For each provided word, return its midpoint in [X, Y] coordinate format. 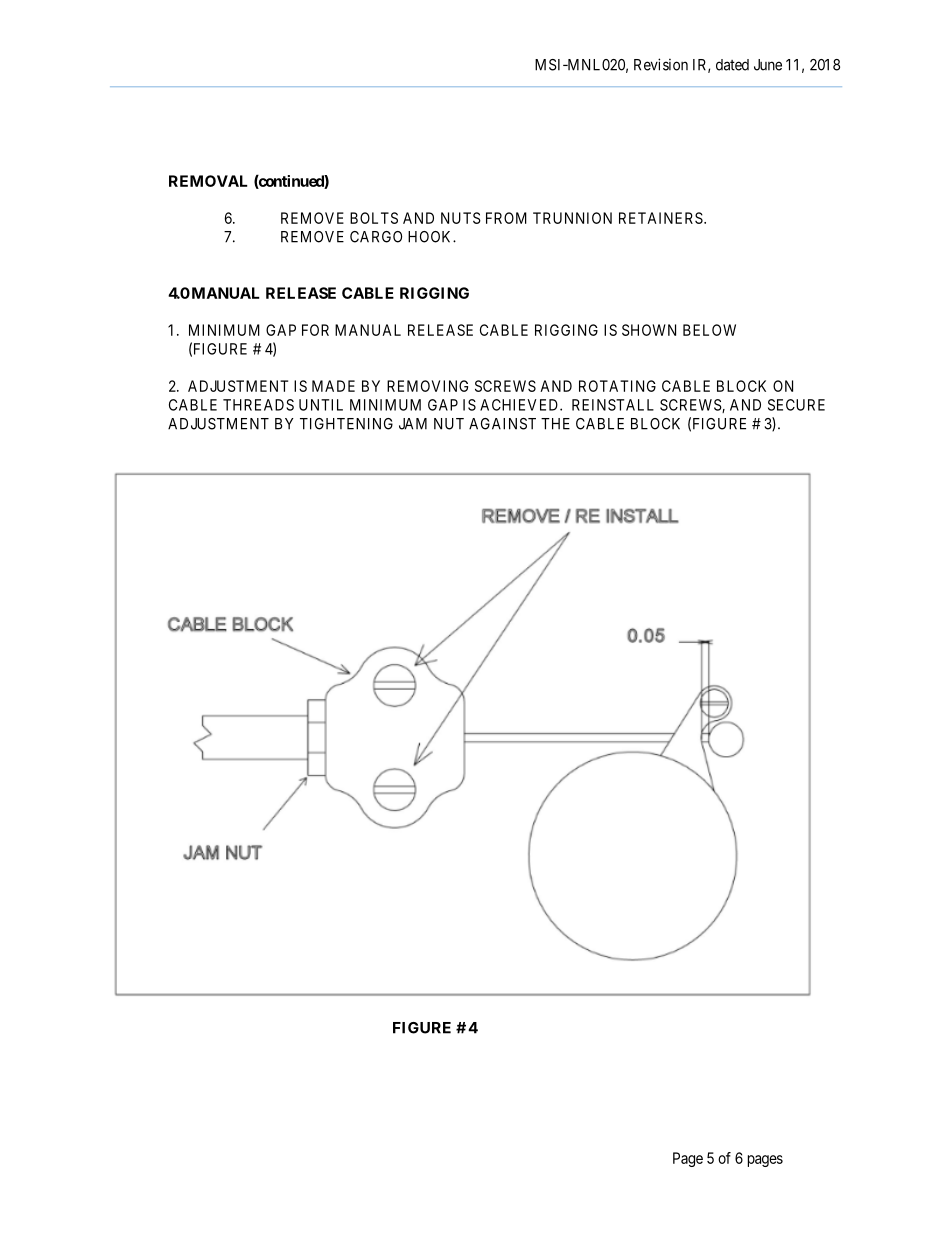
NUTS [461, 218]
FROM [506, 218]
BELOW [709, 330]
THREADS [258, 405]
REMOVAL [208, 181]
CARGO [376, 237]
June [768, 65]
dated [732, 65]
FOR [315, 330]
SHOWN [649, 330]
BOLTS [374, 218]
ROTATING [617, 386]
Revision [661, 64]
